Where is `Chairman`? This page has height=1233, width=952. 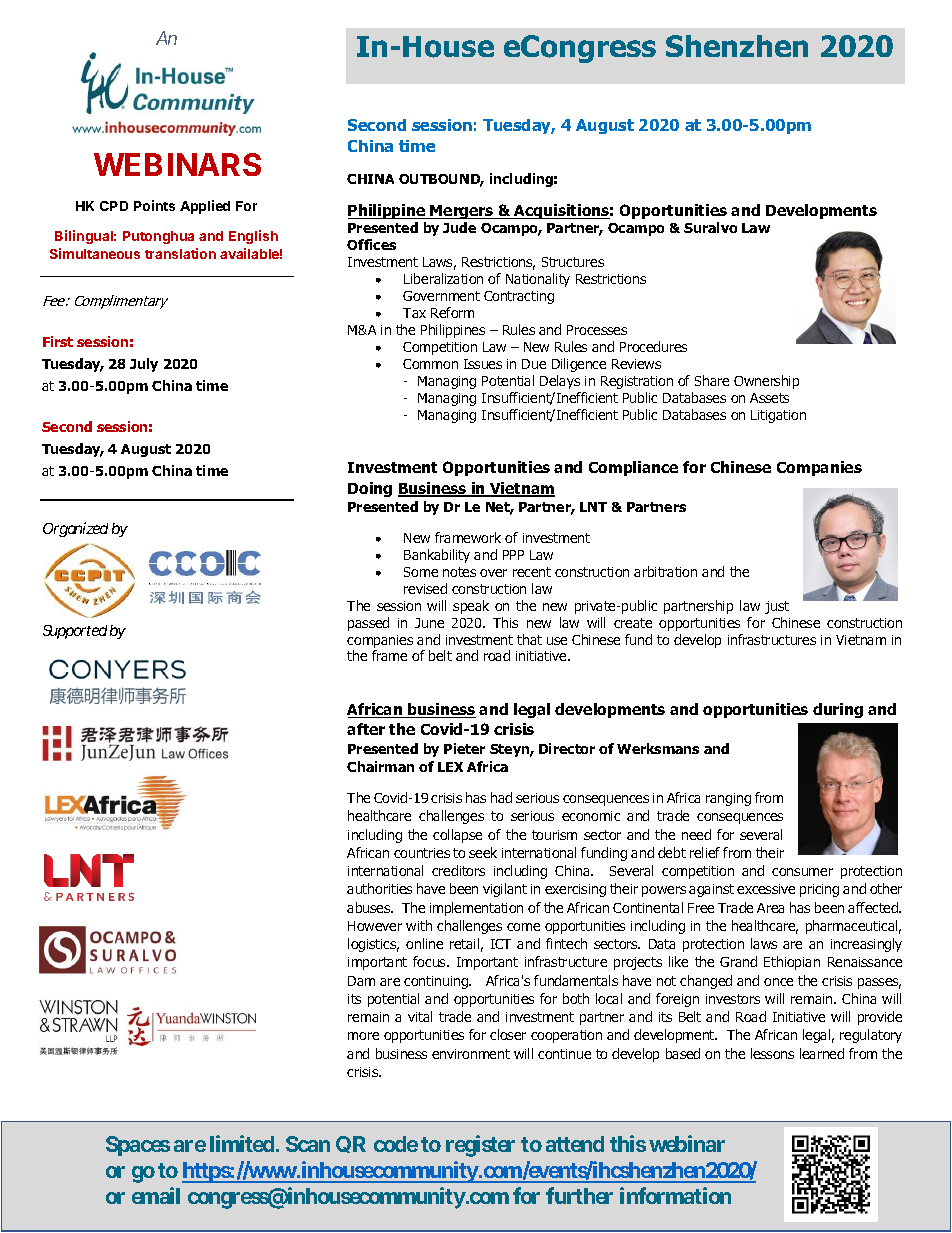 Chairman is located at coordinates (380, 766).
